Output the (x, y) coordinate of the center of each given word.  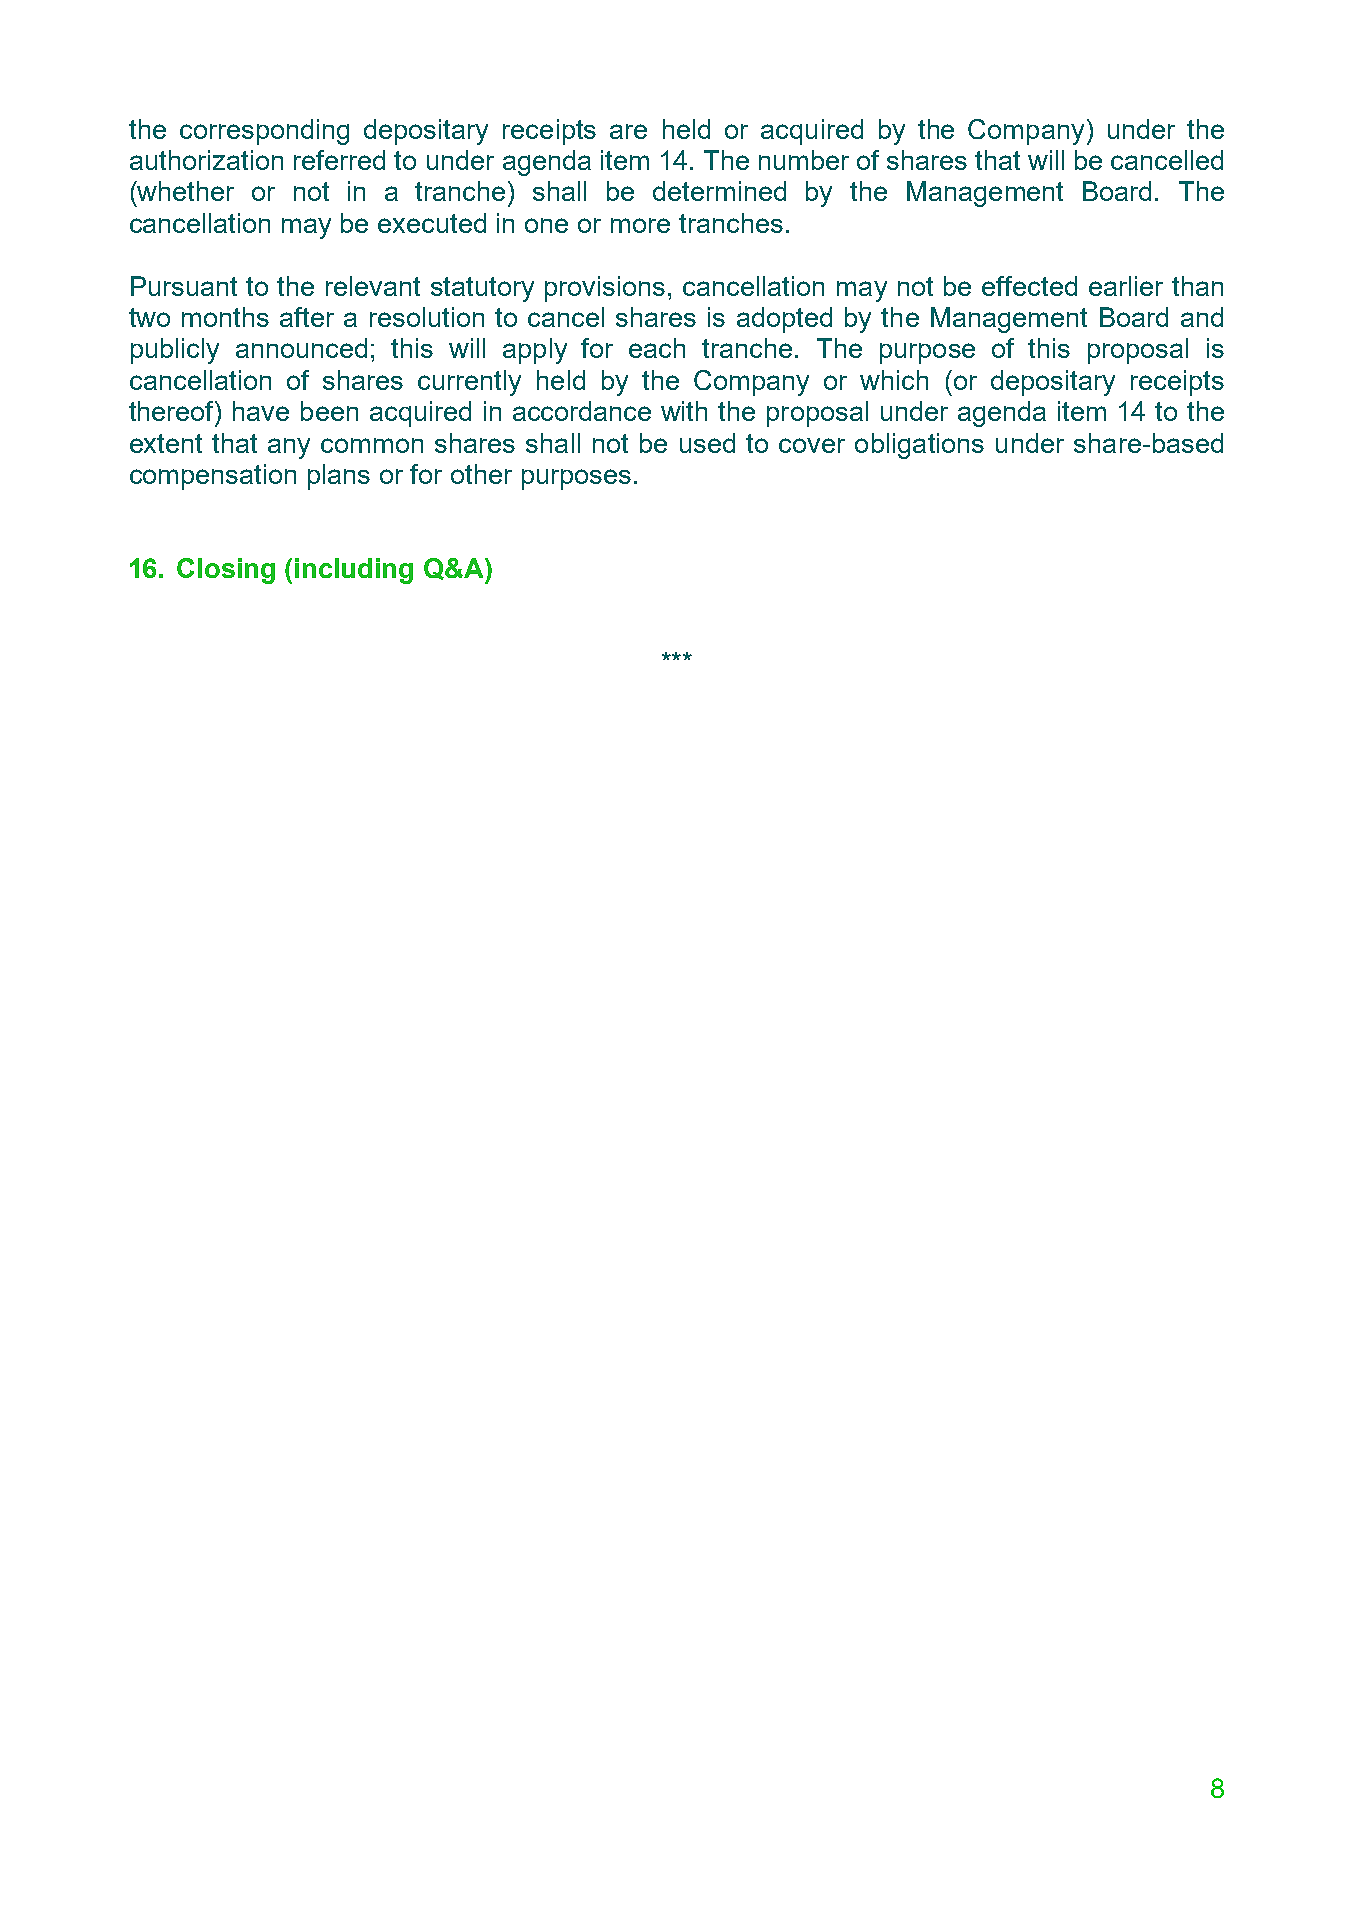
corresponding (264, 132)
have (261, 411)
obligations (919, 446)
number (804, 160)
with (684, 411)
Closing (226, 571)
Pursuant (184, 286)
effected (1029, 286)
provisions (605, 289)
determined (719, 191)
